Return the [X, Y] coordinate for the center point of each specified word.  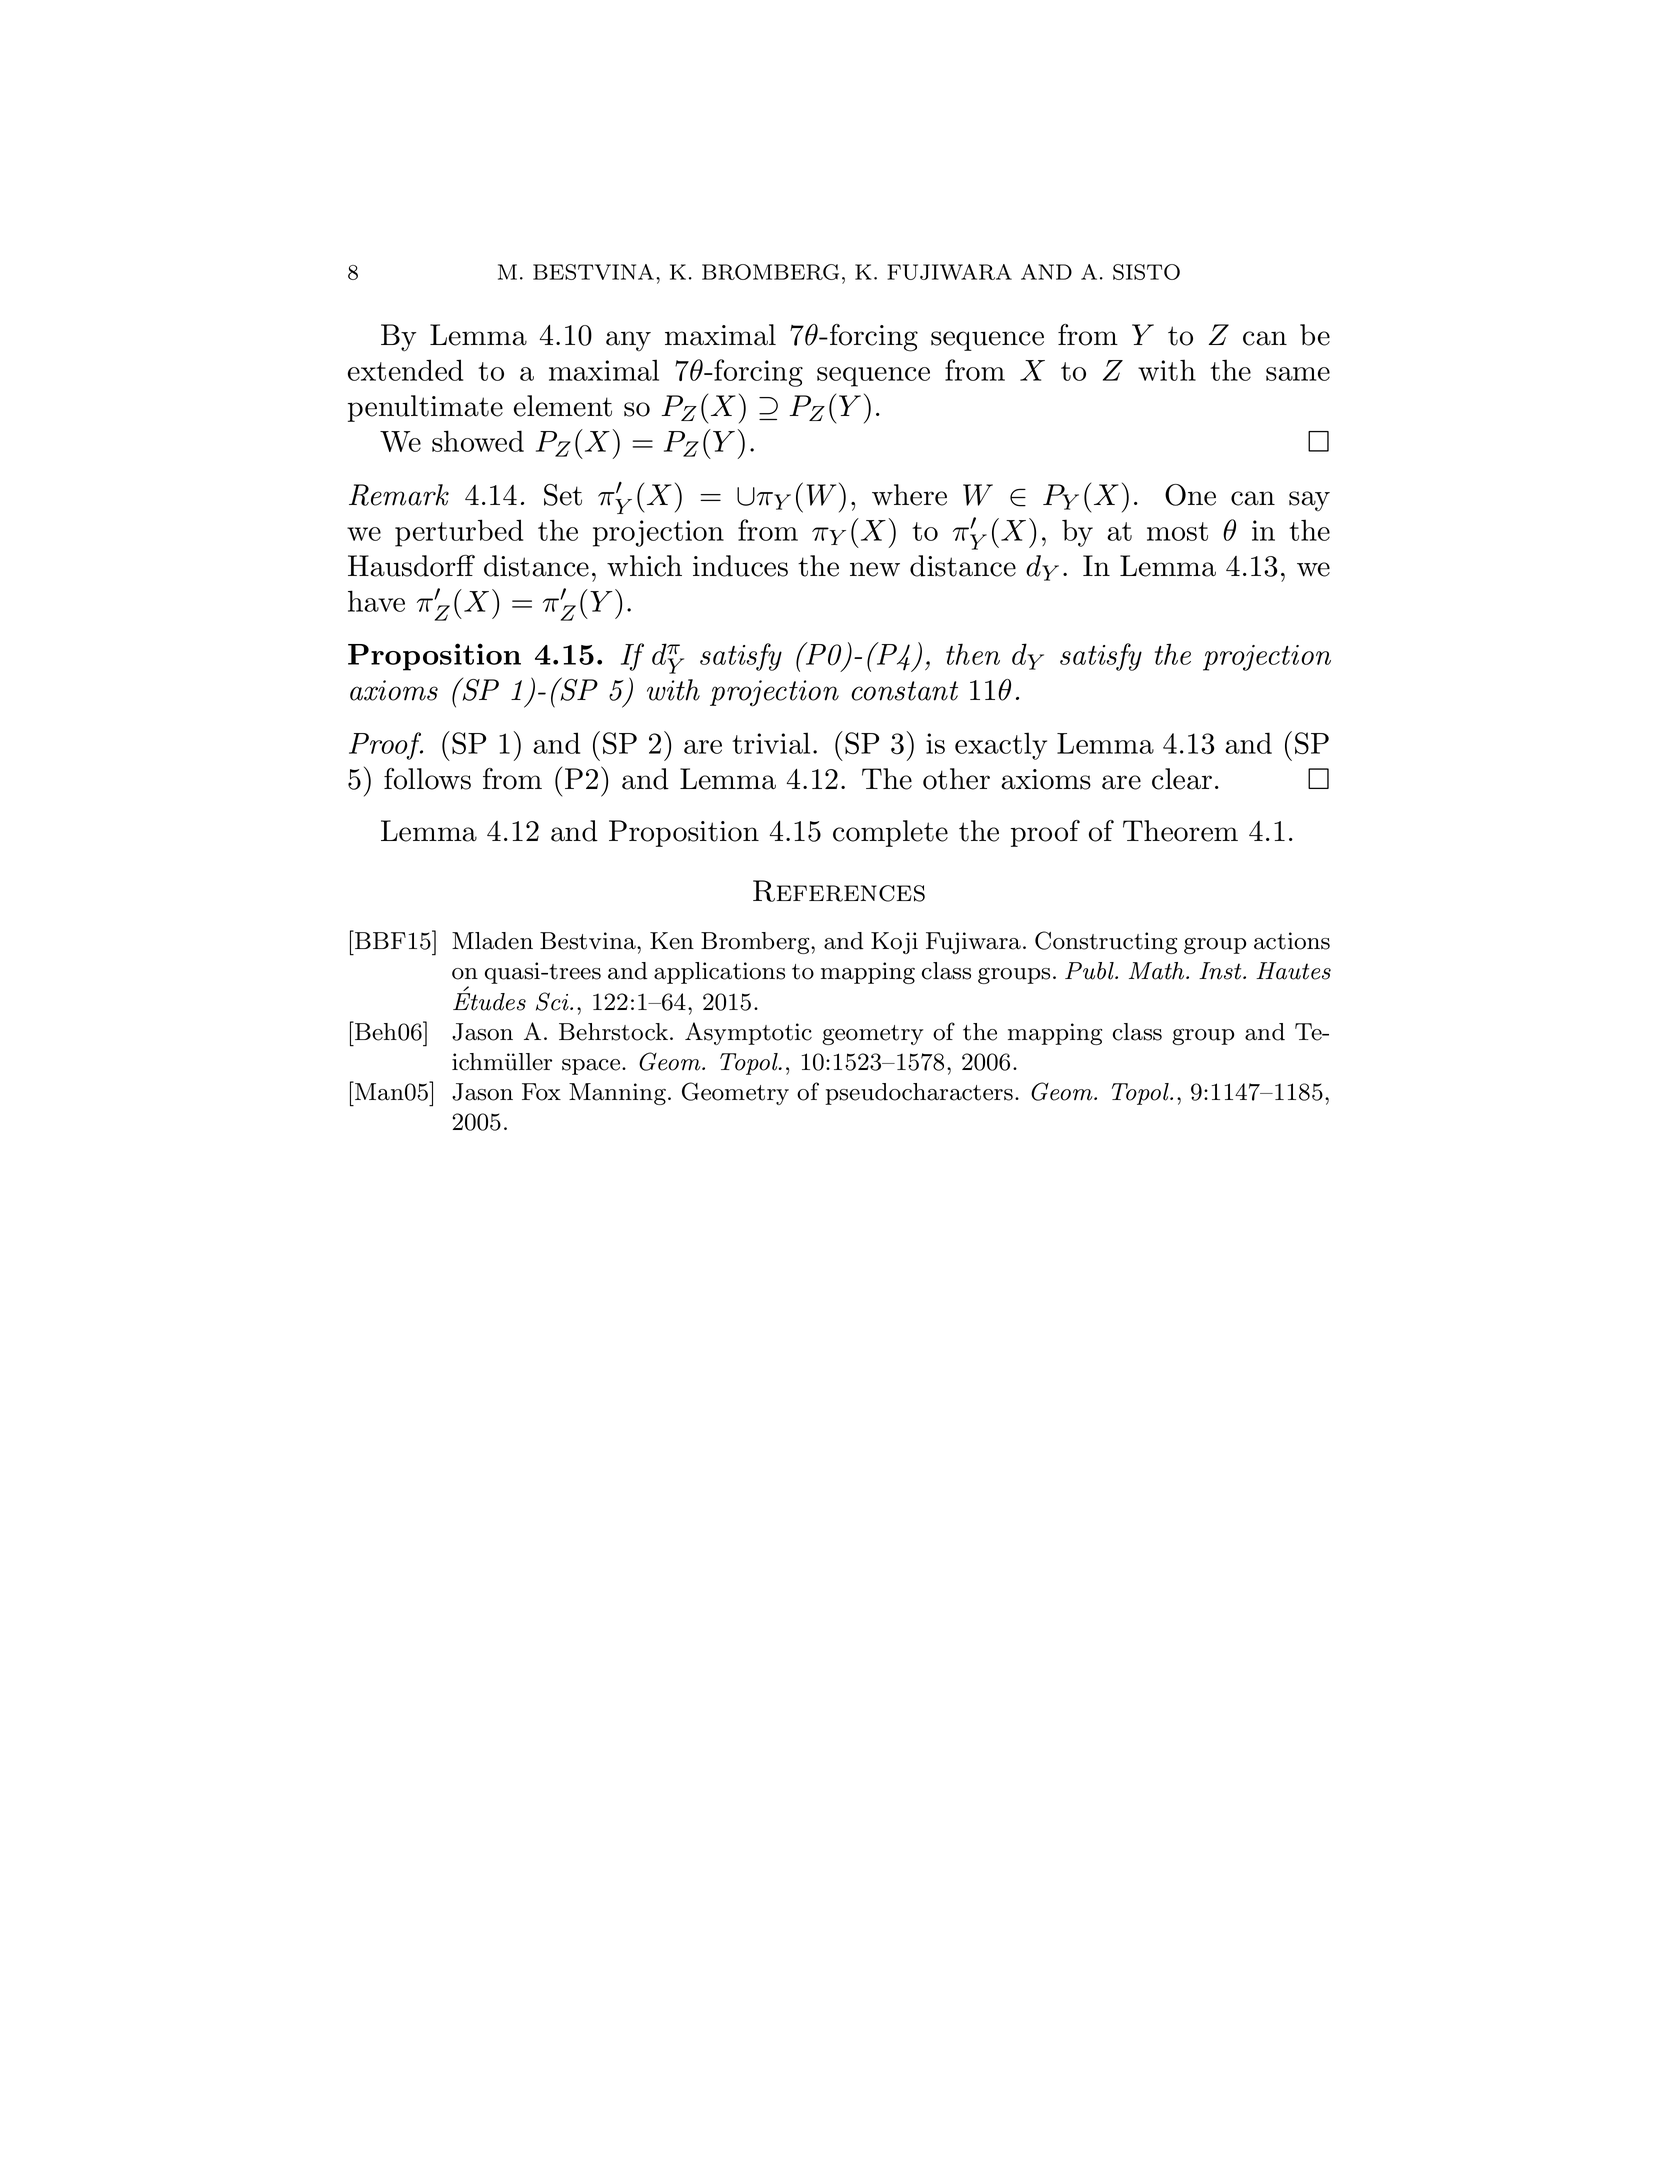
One [1190, 495]
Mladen [492, 941]
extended [405, 370]
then [973, 654]
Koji [894, 943]
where [909, 495]
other [956, 779]
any [628, 341]
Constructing [1106, 942]
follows [427, 779]
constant [904, 691]
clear [1182, 779]
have [376, 601]
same [1298, 374]
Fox [541, 1092]
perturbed [459, 533]
